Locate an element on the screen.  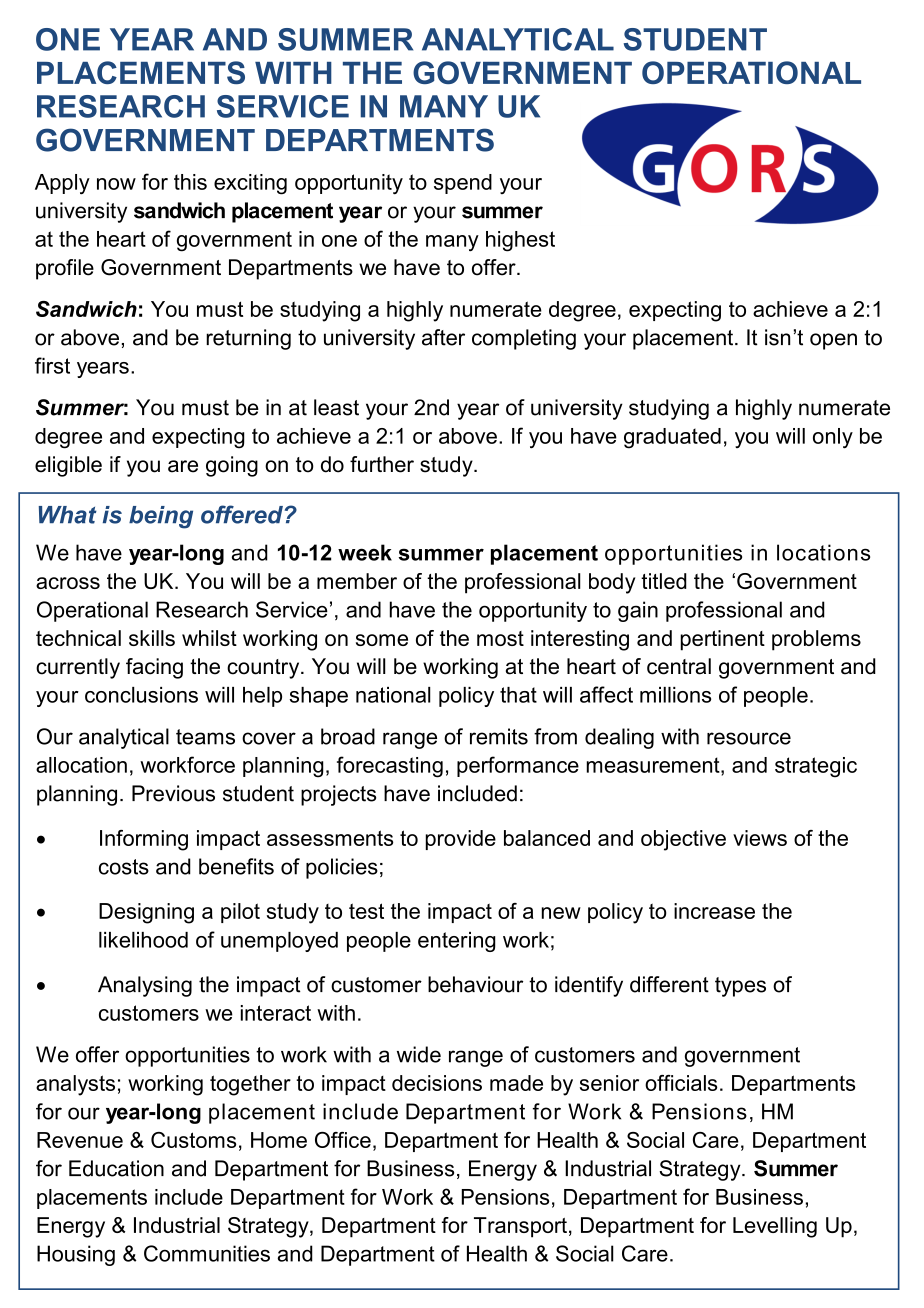
open is located at coordinates (833, 341).
